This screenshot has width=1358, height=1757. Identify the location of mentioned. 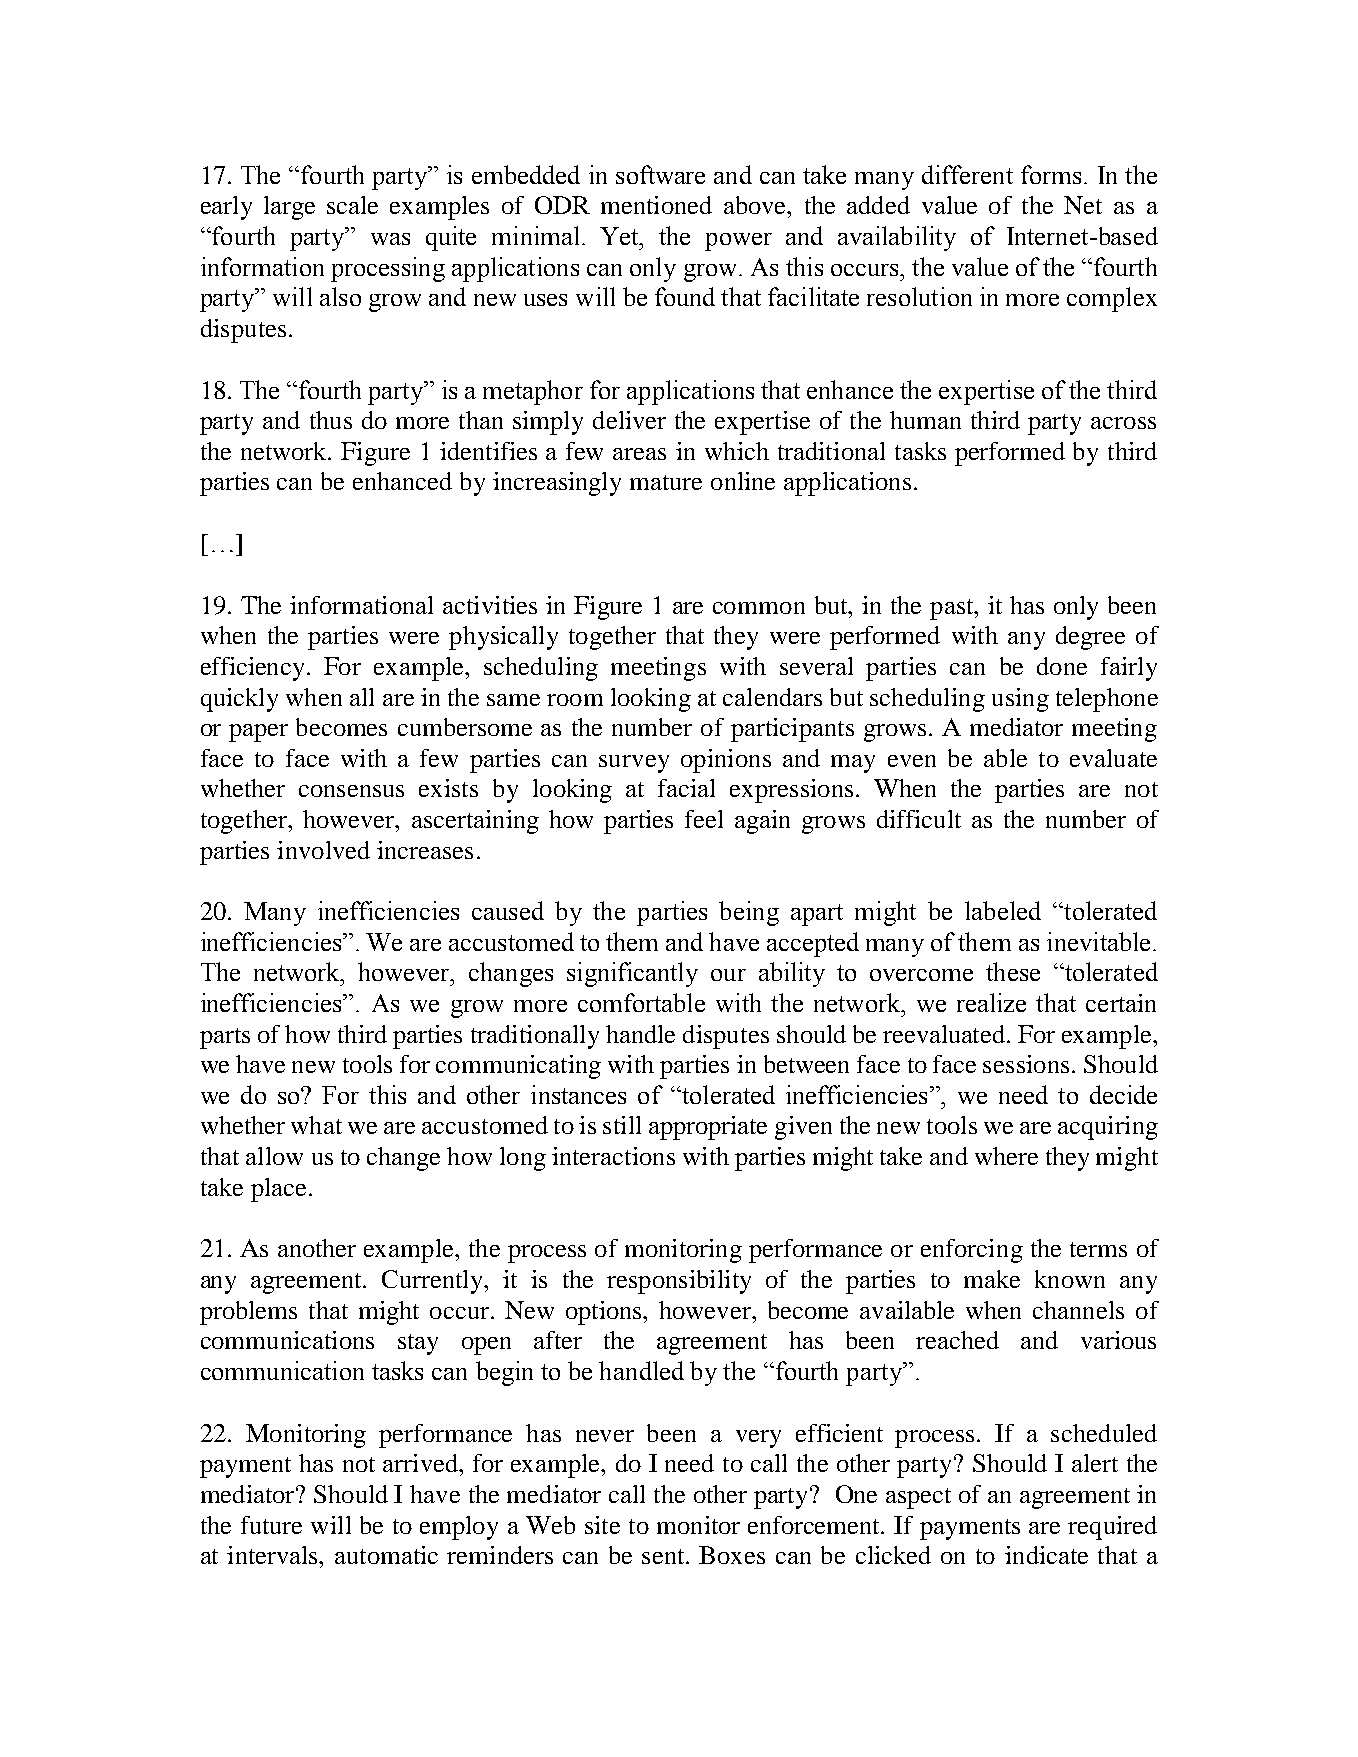
(656, 205).
